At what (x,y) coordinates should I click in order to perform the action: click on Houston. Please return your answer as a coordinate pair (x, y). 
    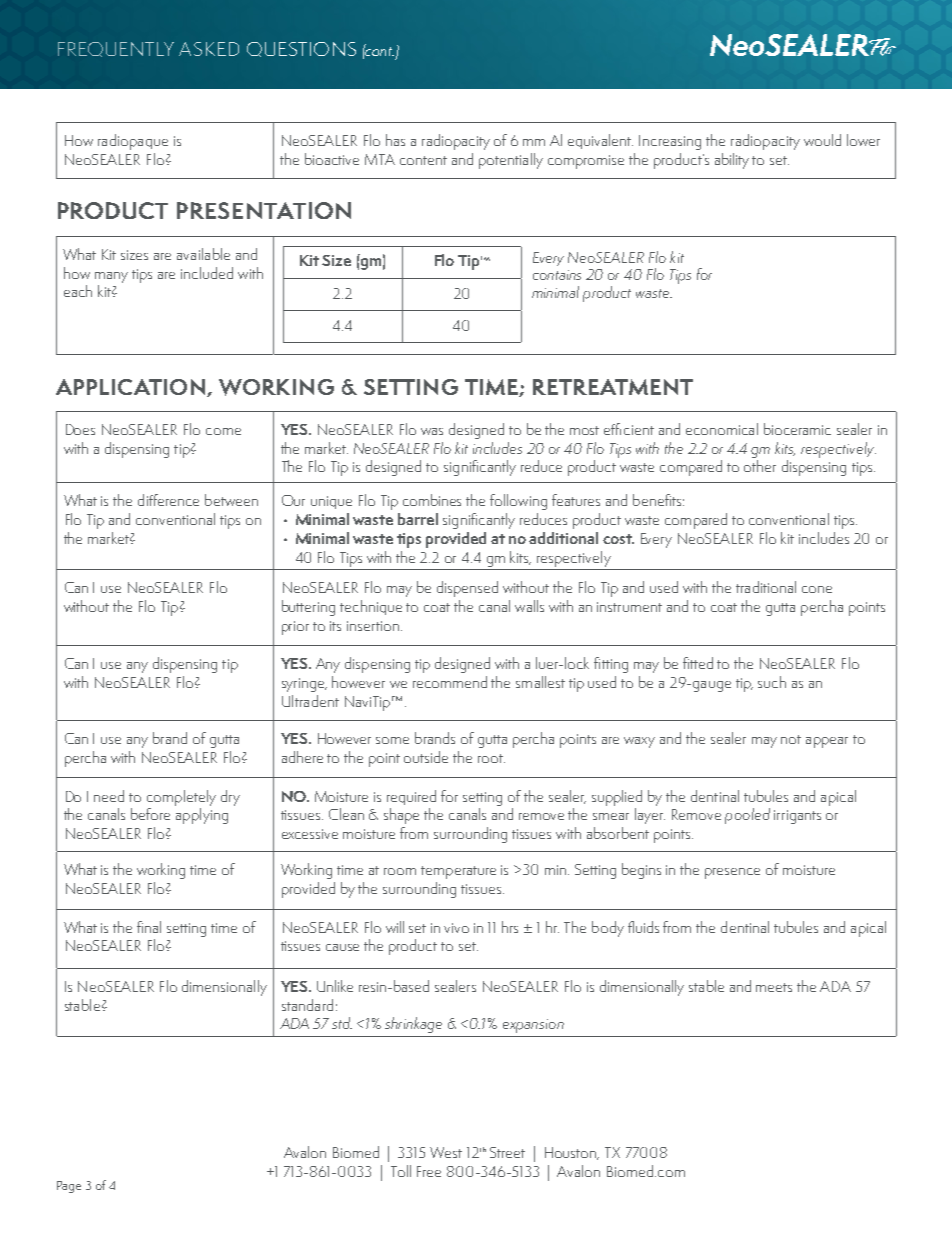
    Looking at the image, I should click on (572, 1153).
